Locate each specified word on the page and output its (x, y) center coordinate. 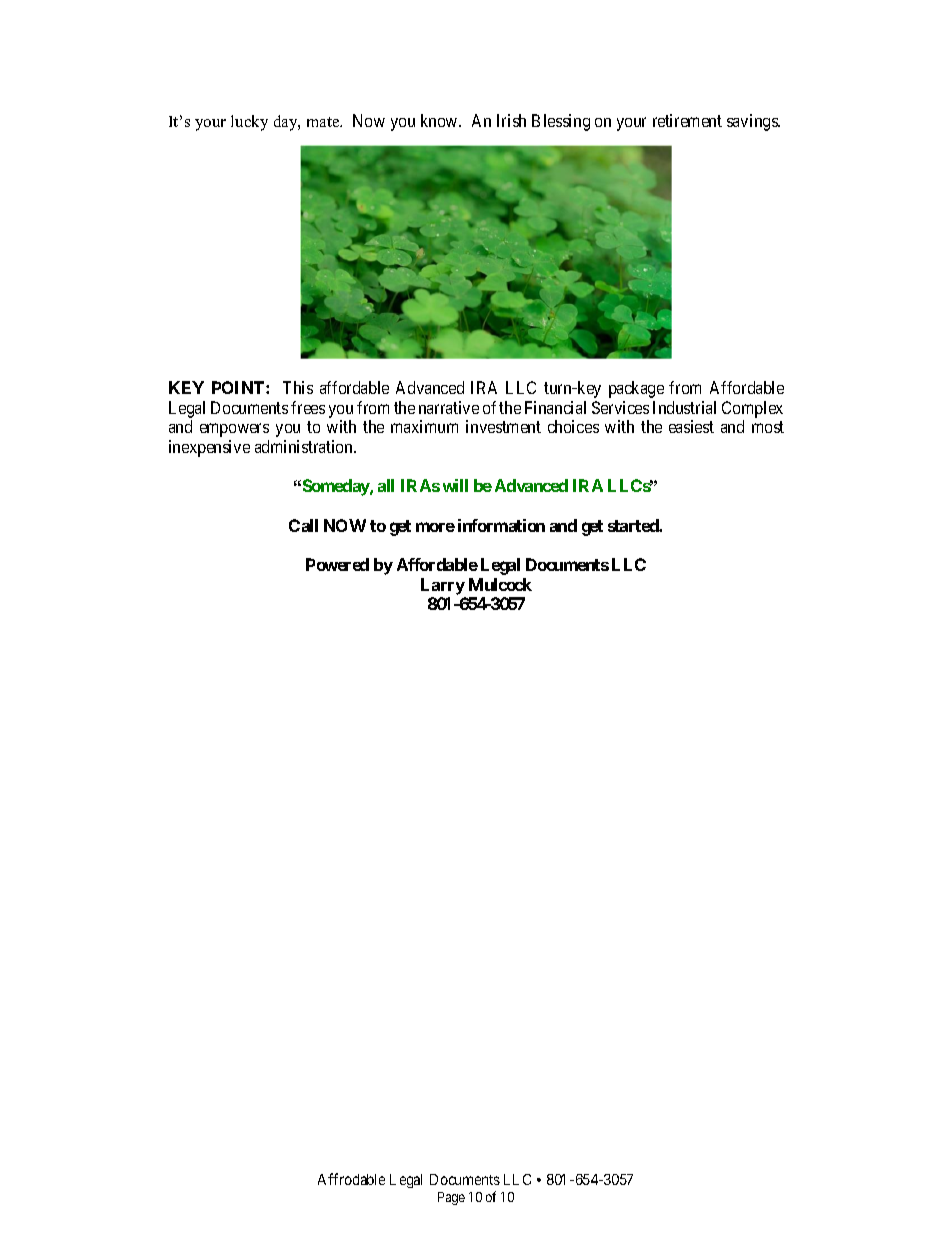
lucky (249, 123)
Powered (337, 564)
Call (303, 525)
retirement (687, 120)
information (501, 525)
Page (451, 1198)
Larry (443, 586)
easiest (691, 426)
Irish (511, 120)
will (455, 485)
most (768, 427)
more (435, 527)
